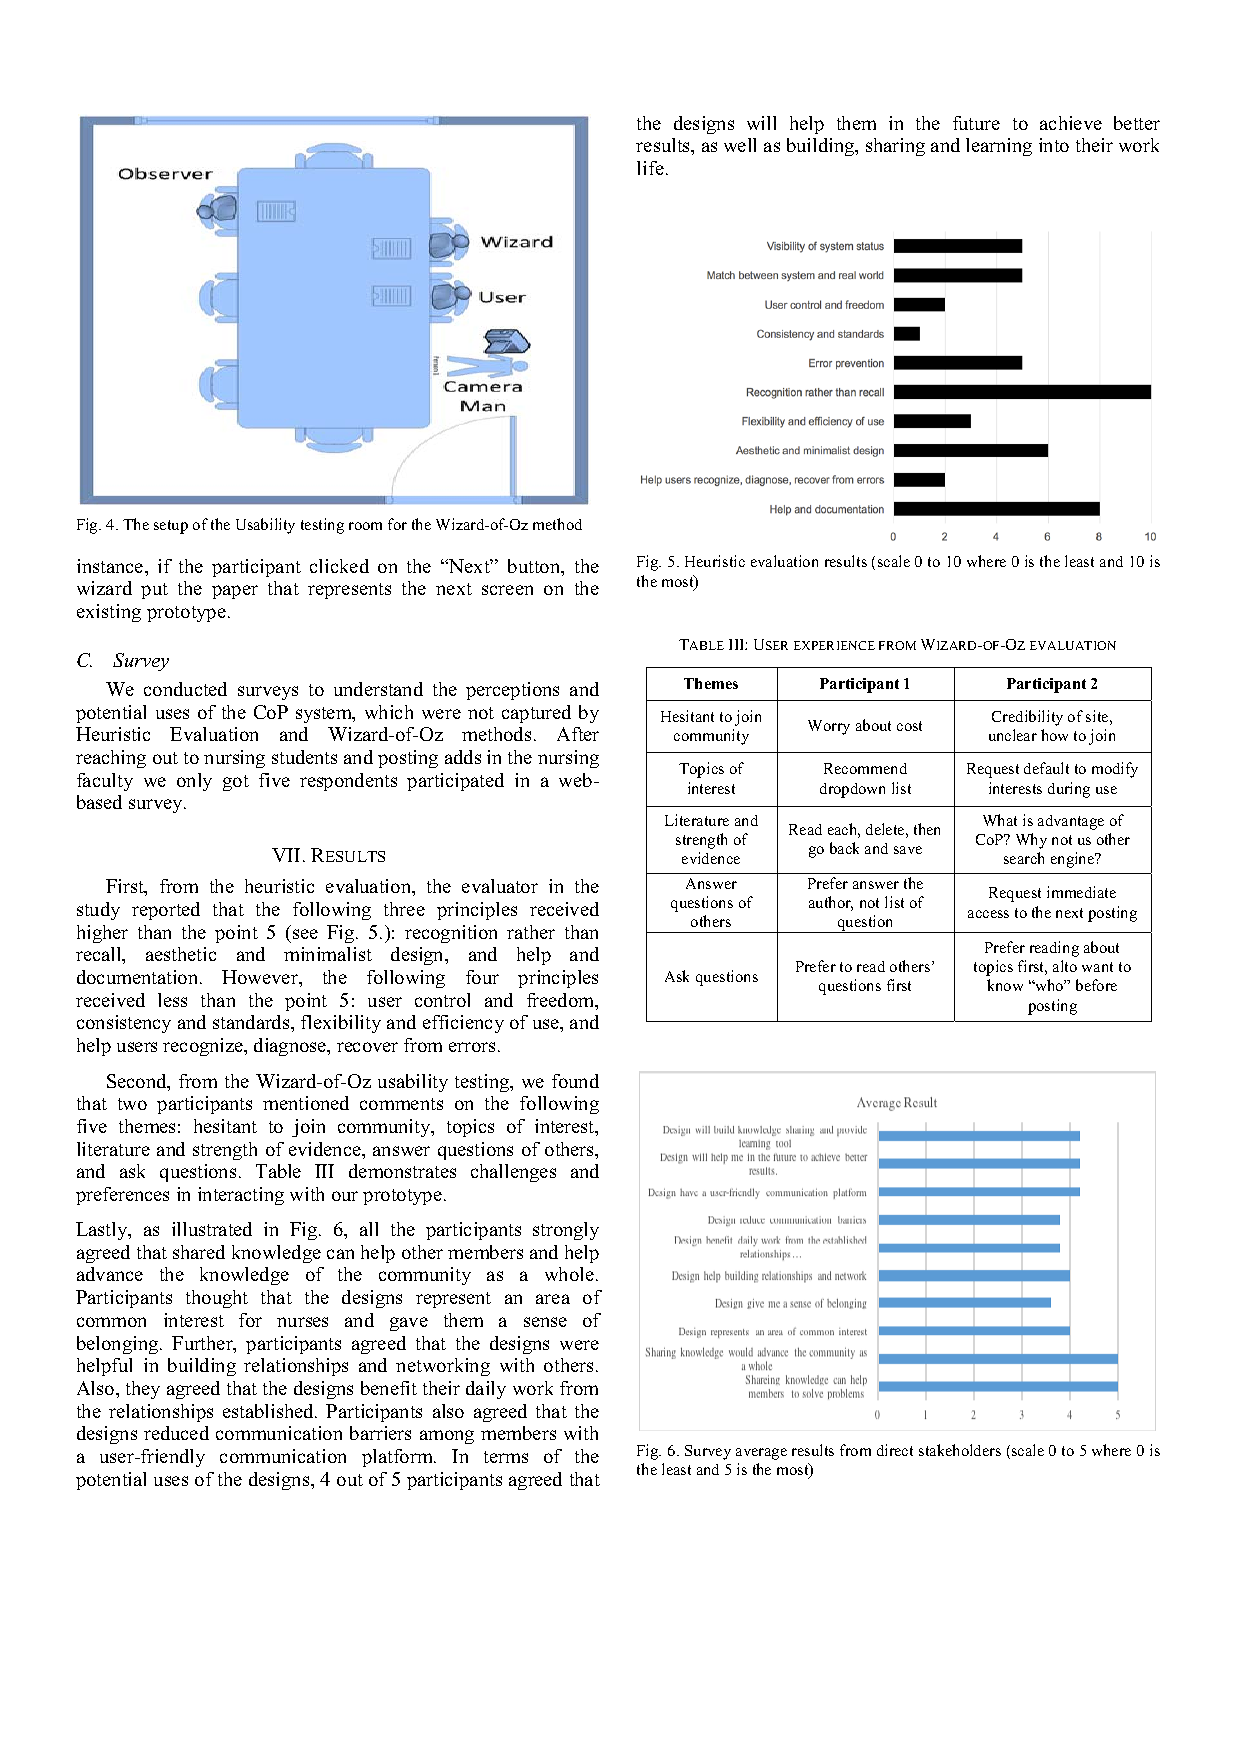 The image size is (1236, 1749). Describe the element at coordinates (999, 147) in the page. I see `learning` at that location.
